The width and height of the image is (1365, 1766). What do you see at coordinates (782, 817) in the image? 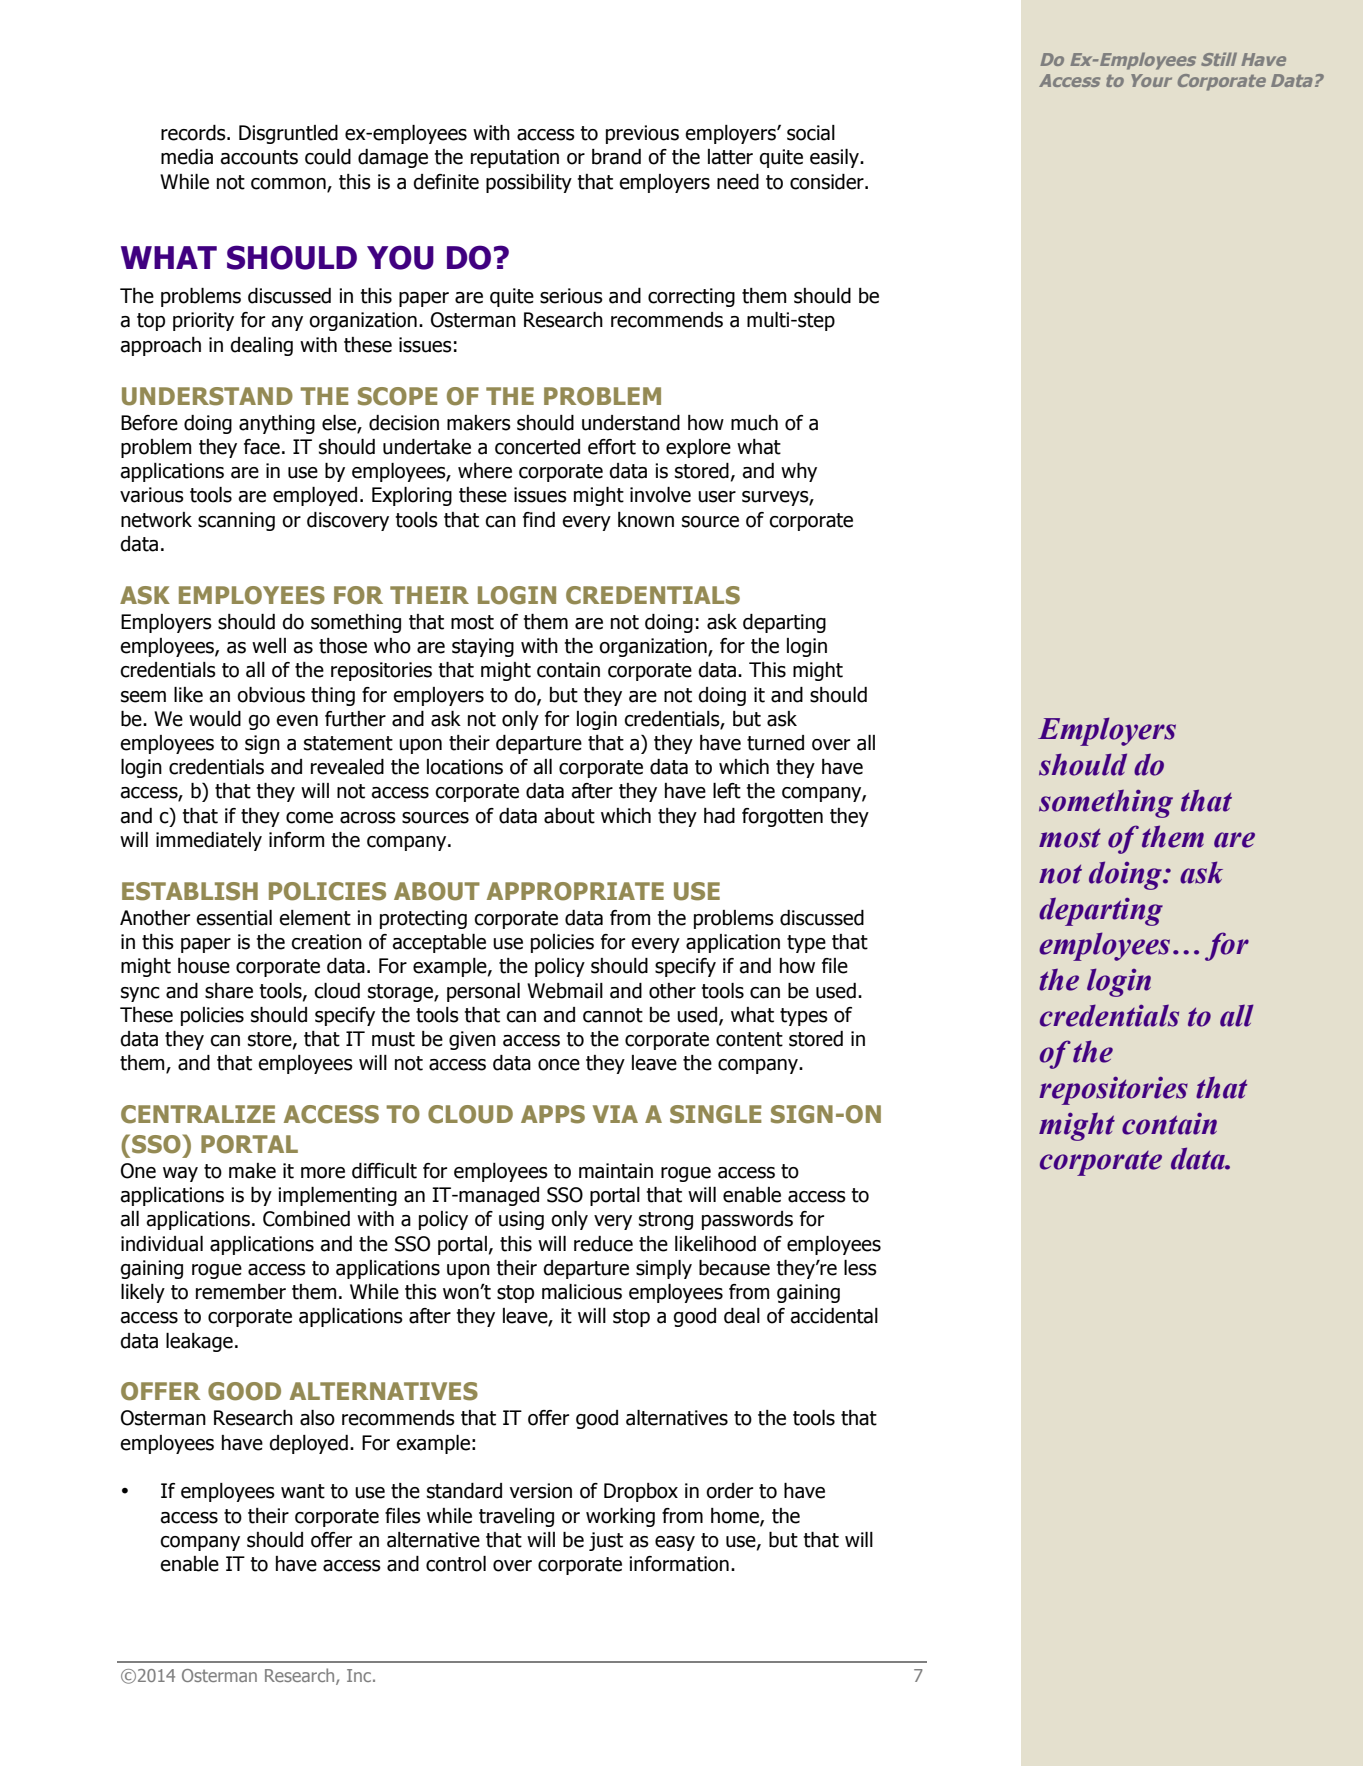
I see `forgotten` at bounding box center [782, 817].
